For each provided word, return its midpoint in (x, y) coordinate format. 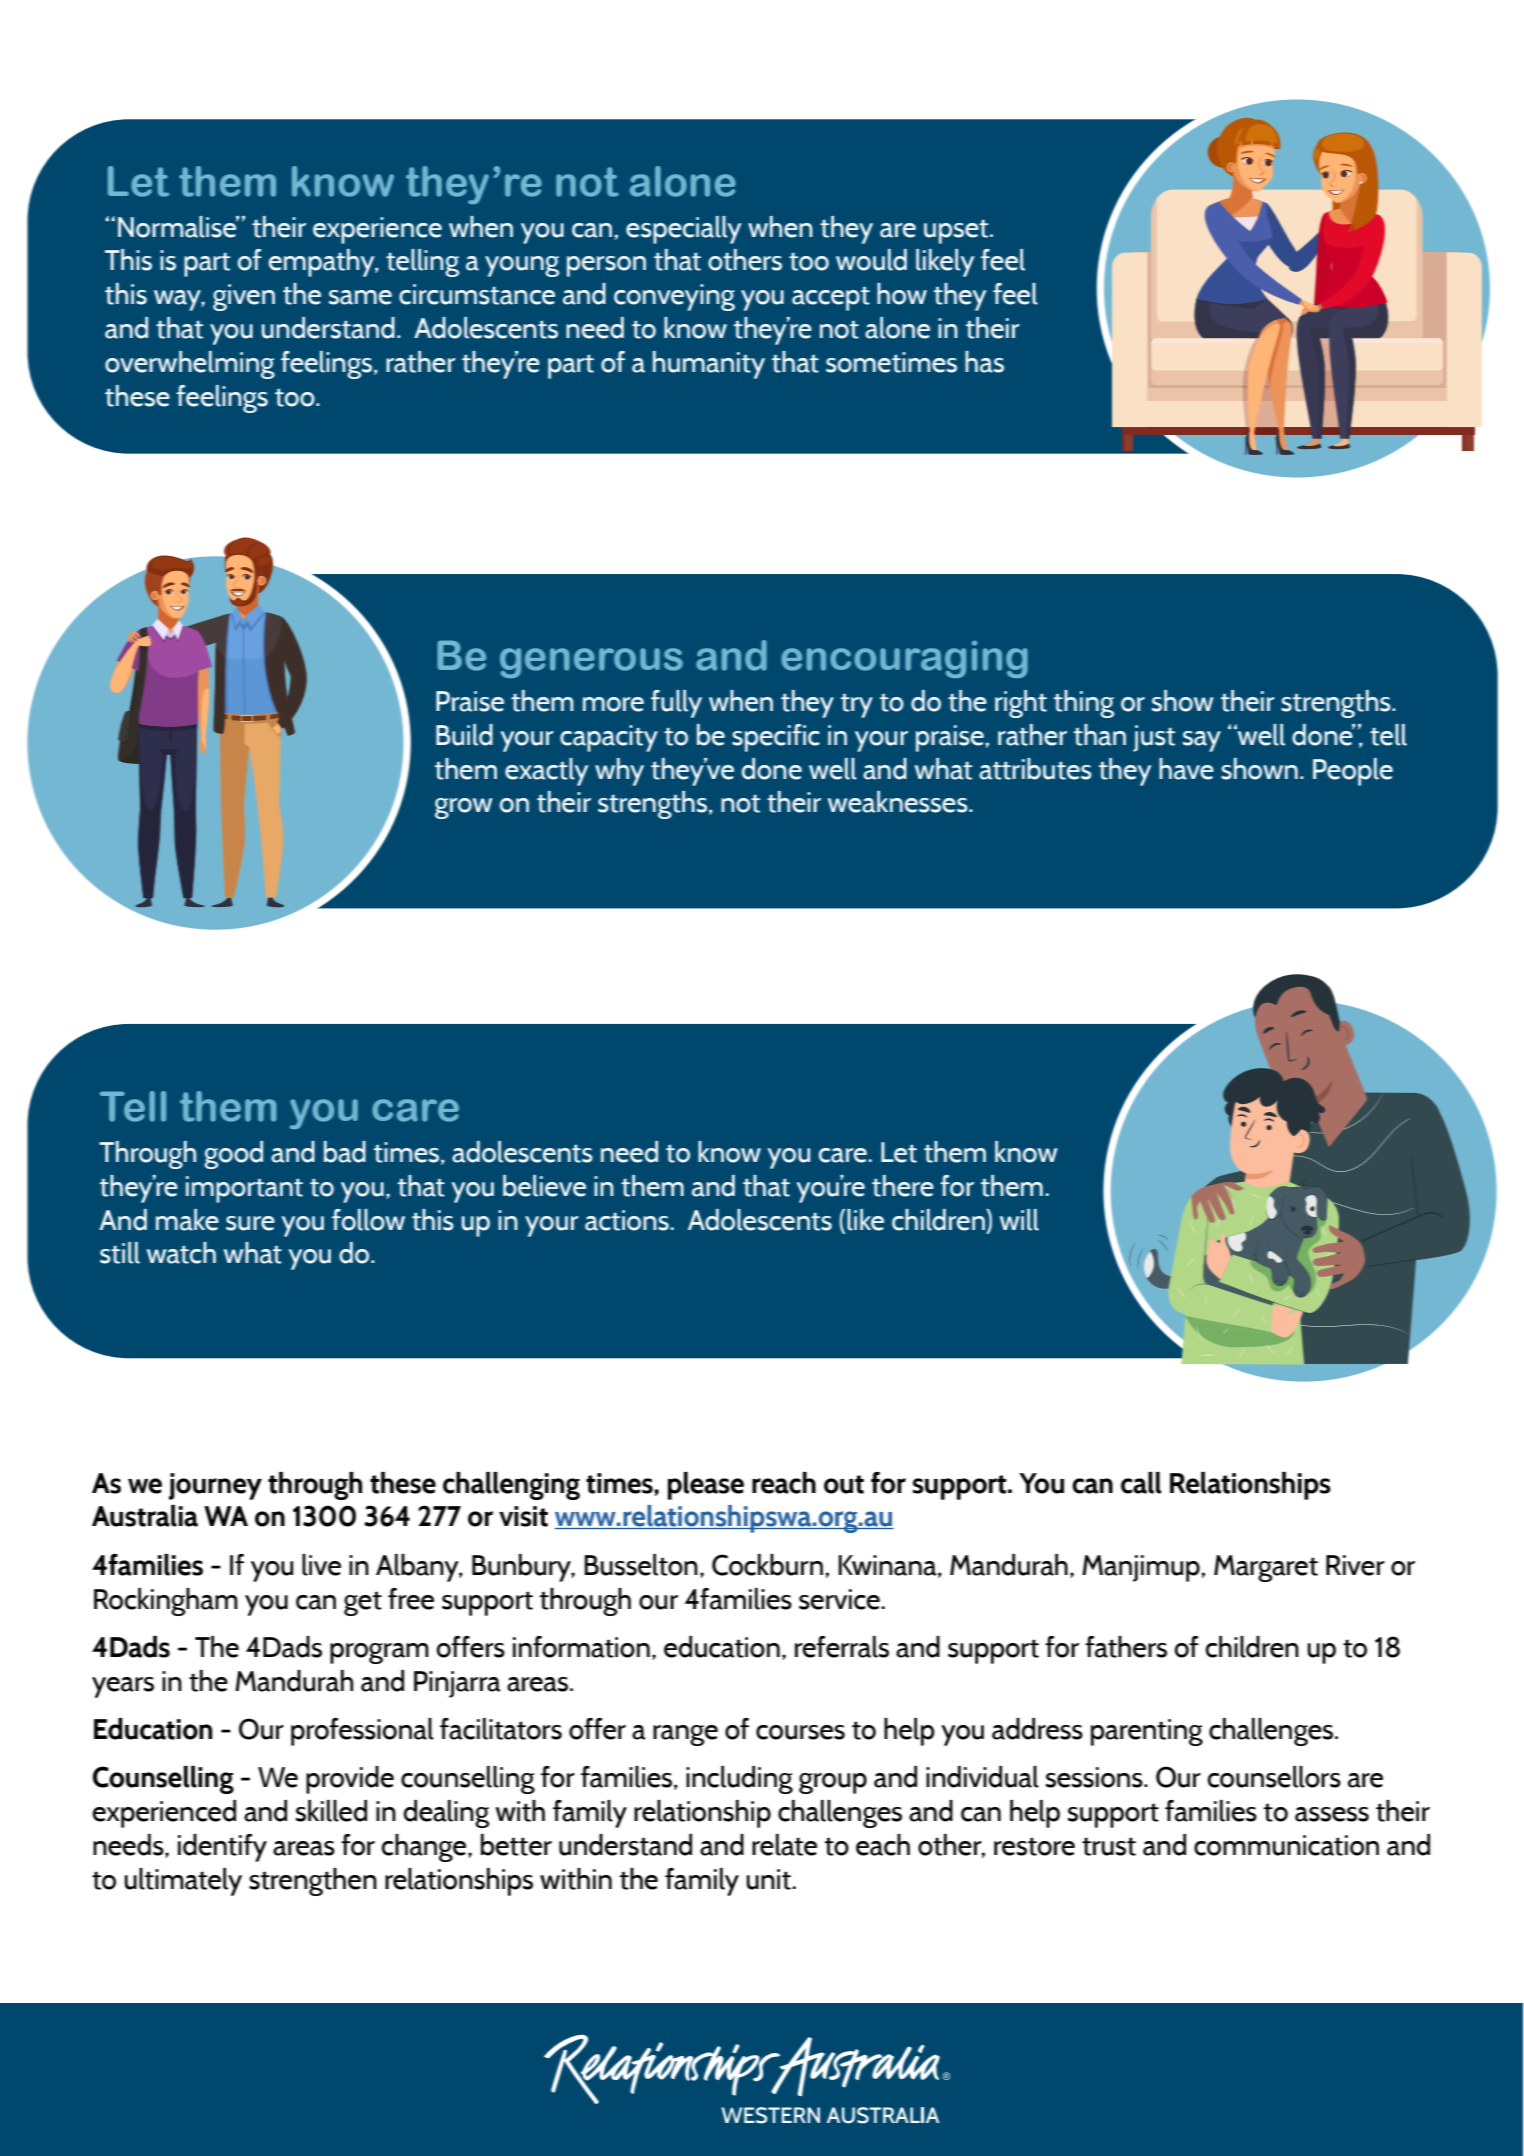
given (244, 297)
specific (776, 738)
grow (464, 808)
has (984, 362)
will (1019, 1220)
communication (1286, 1845)
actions (627, 1220)
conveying (674, 297)
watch (181, 1253)
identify (222, 1848)
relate (784, 1845)
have (1186, 769)
